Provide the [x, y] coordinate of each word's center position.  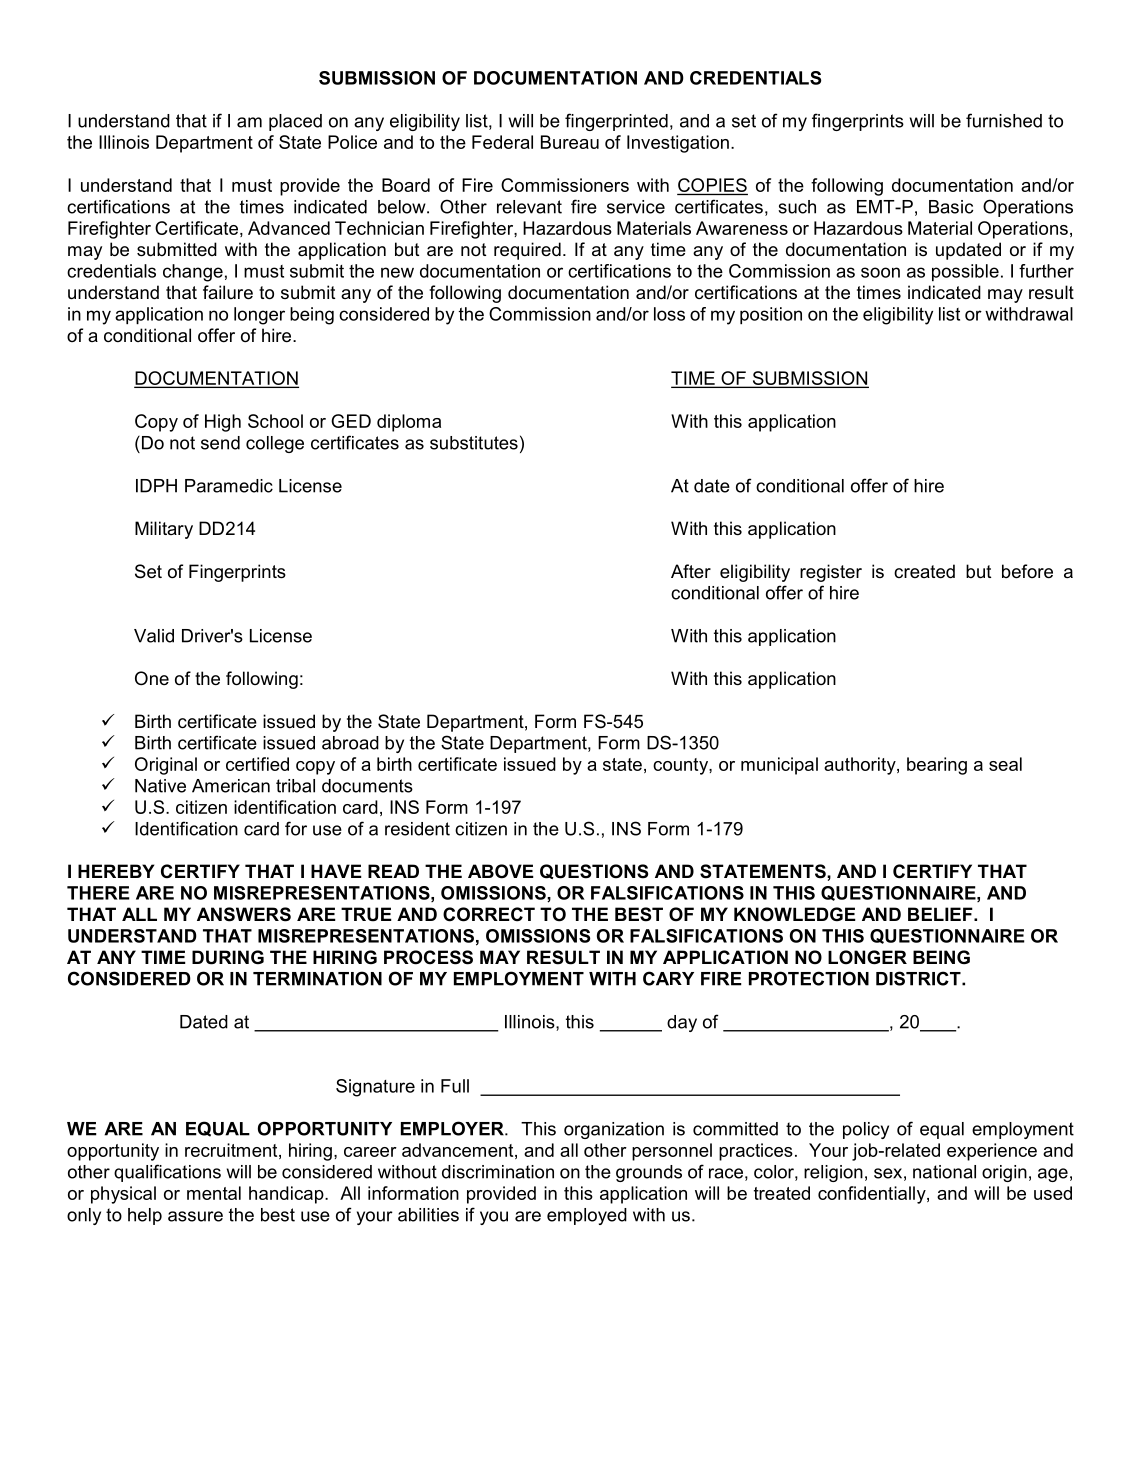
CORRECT [489, 914]
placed [295, 122]
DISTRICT [919, 978]
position [771, 315]
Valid [154, 636]
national [944, 1172]
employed [587, 1216]
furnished [1004, 120]
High [223, 423]
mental [214, 1193]
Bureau [570, 142]
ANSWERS [244, 914]
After [691, 571]
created [924, 571]
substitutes [474, 443]
